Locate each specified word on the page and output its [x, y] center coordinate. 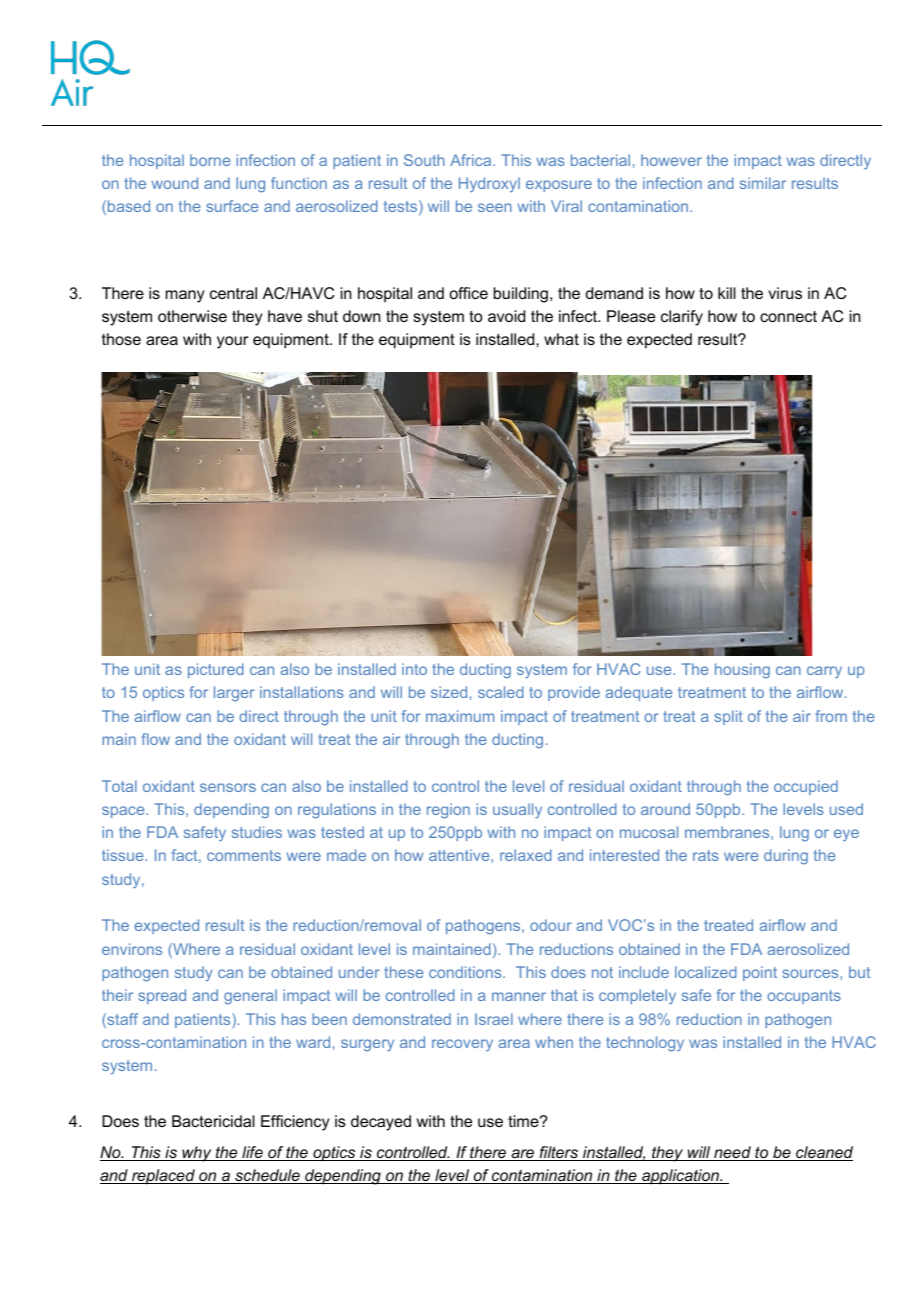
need [732, 1153]
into [414, 669]
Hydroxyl [489, 184]
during [786, 856]
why [197, 1154]
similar [763, 183]
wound [174, 183]
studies [257, 832]
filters [559, 1153]
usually [517, 811]
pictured [215, 670]
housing [742, 670]
